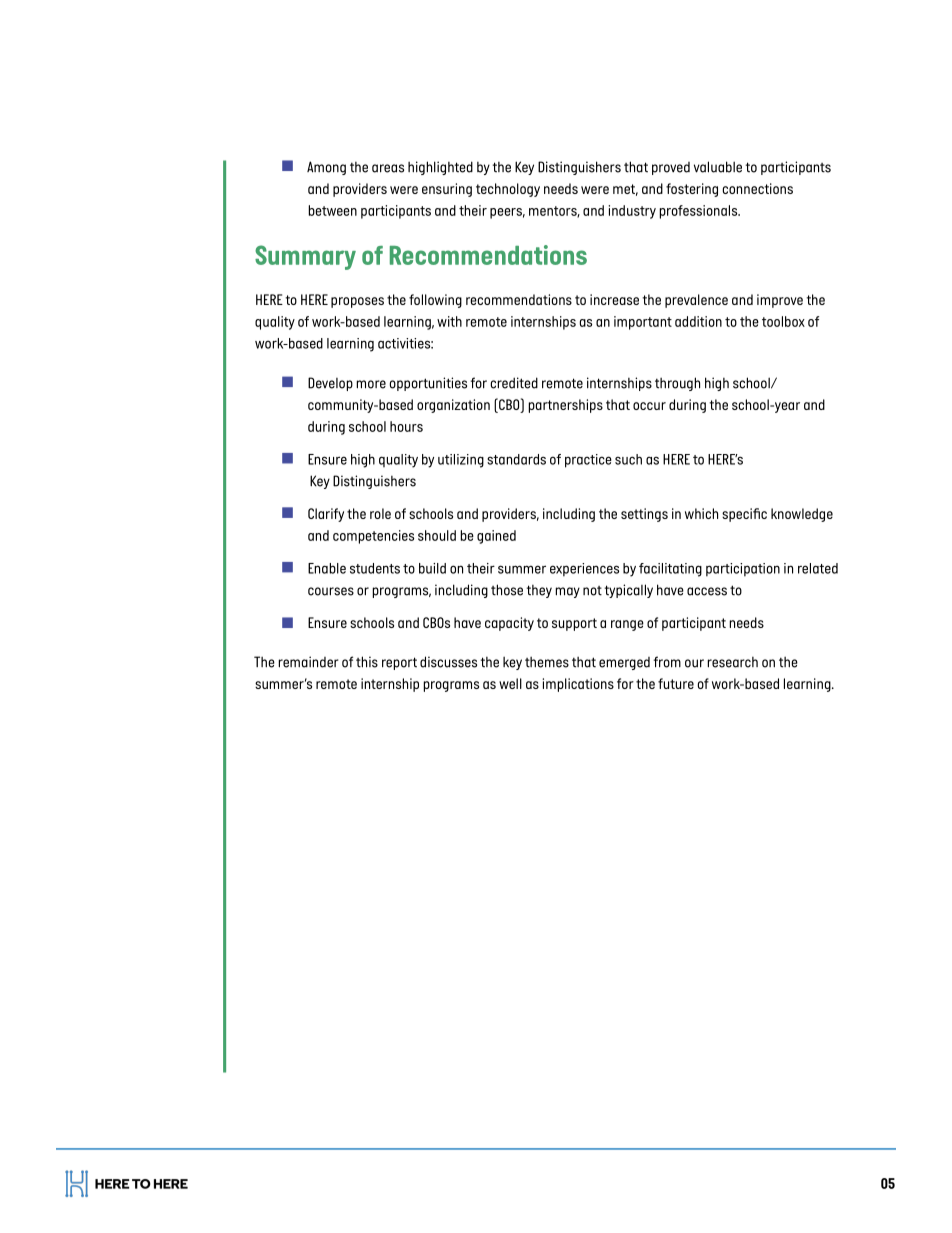 The image size is (952, 1233). What do you see at coordinates (757, 188) in the screenshot?
I see `connections` at bounding box center [757, 188].
